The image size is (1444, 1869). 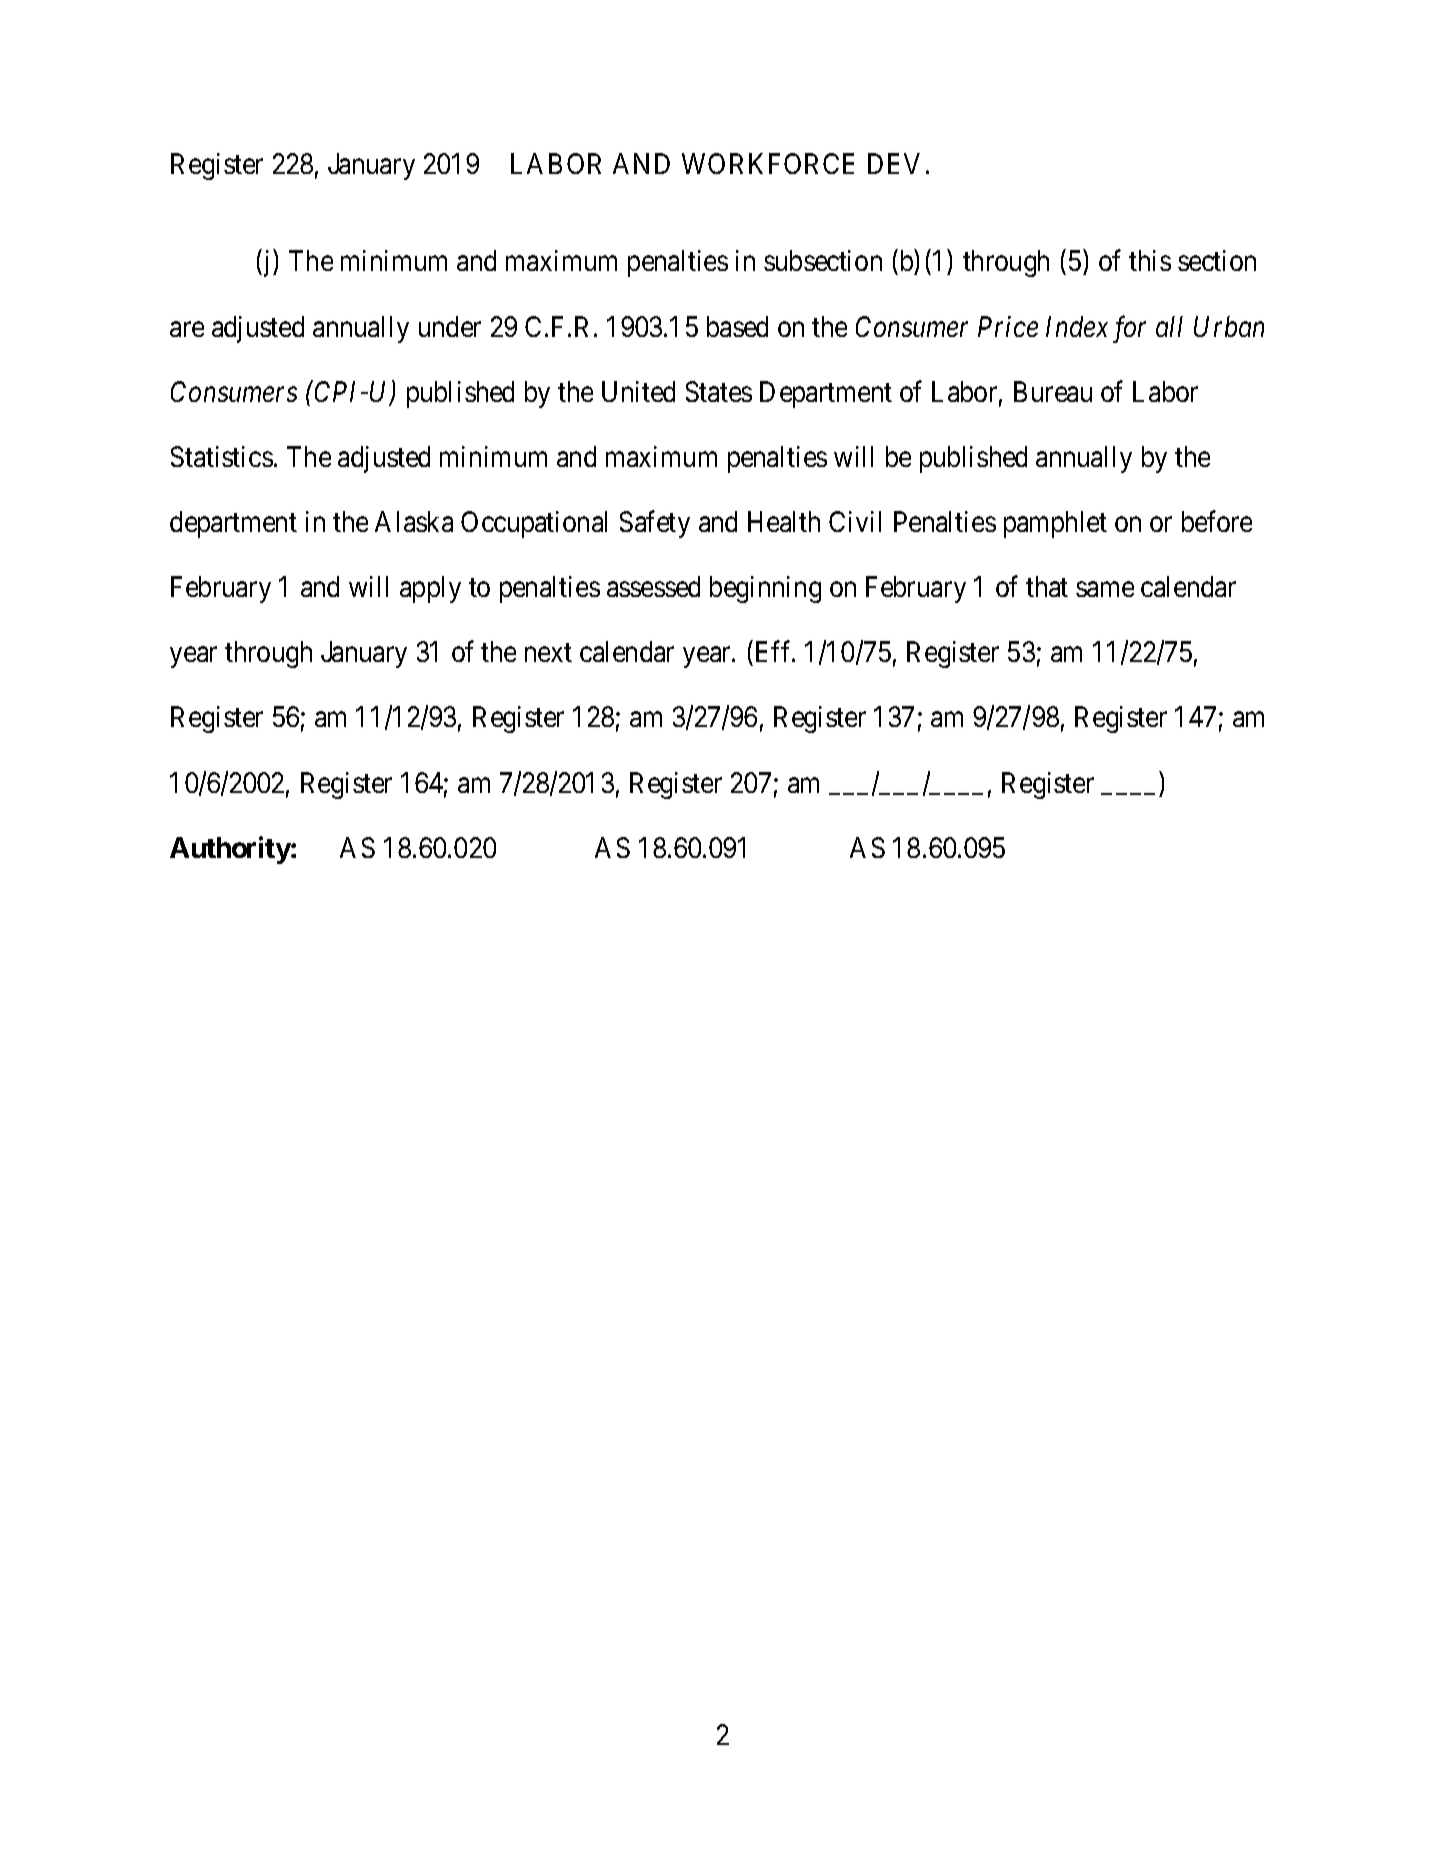 What do you see at coordinates (768, 163) in the screenshot?
I see `WORKFORCE` at bounding box center [768, 163].
